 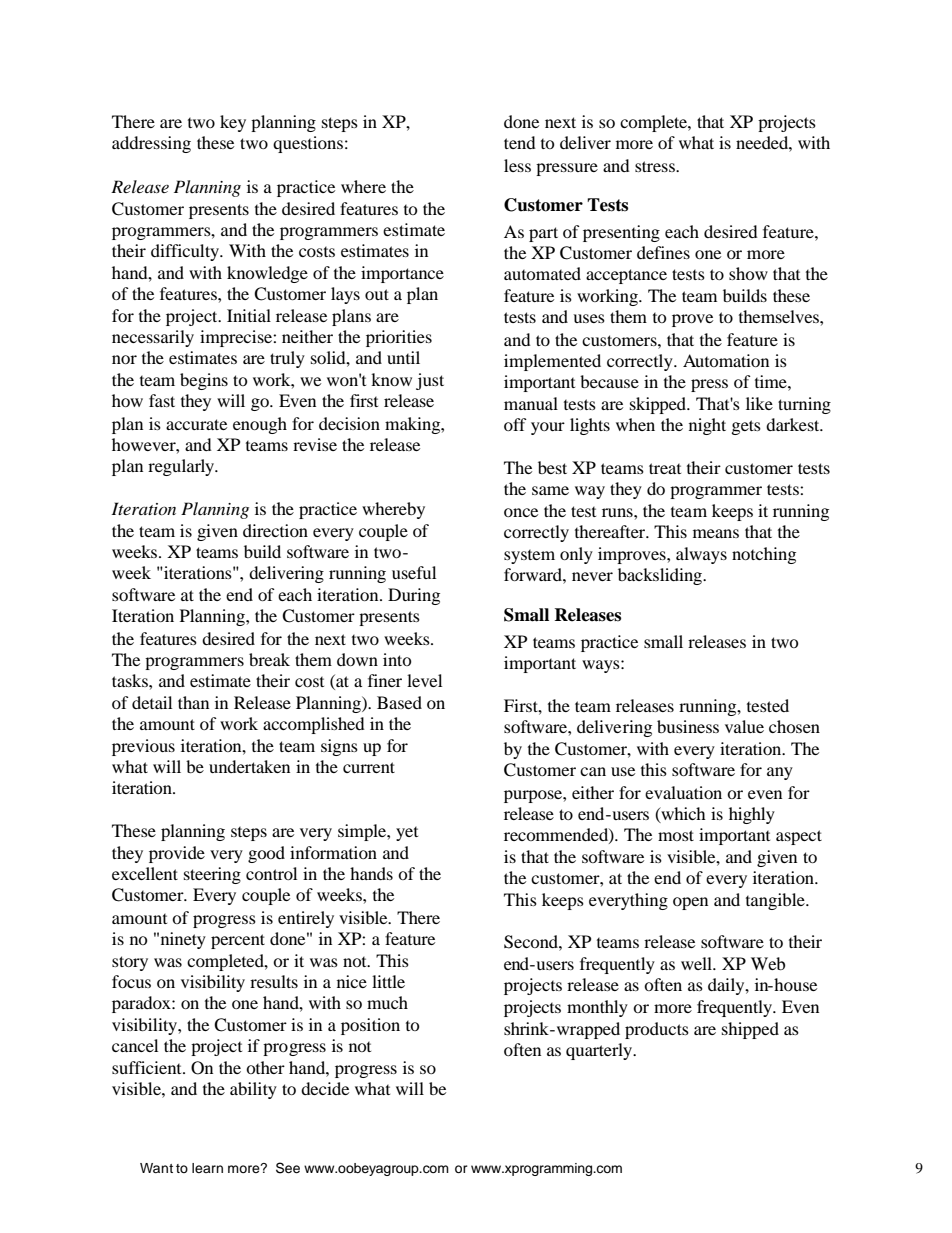 What do you see at coordinates (517, 165) in the page?
I see `less` at bounding box center [517, 165].
